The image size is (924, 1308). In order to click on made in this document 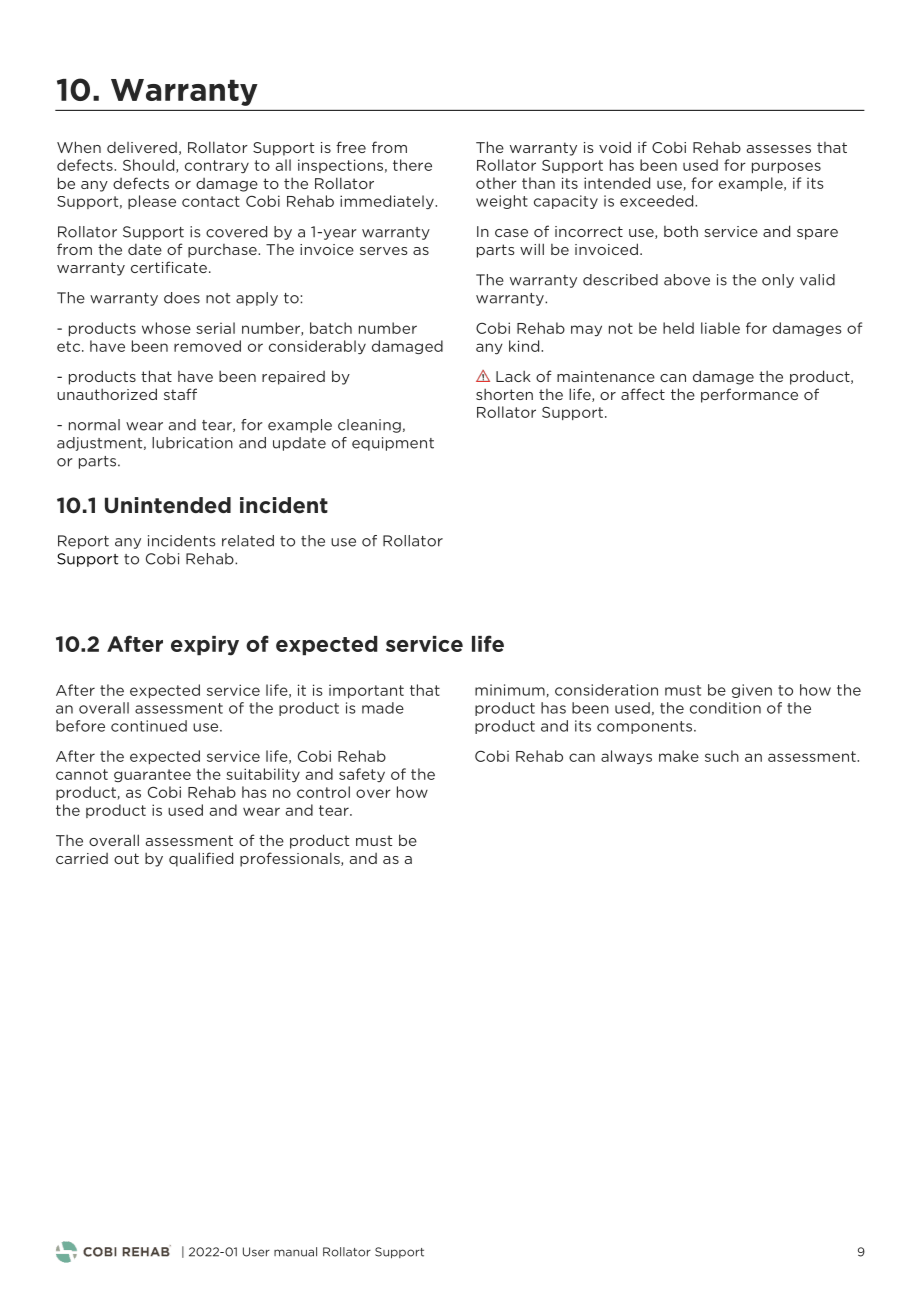, I will do `click(383, 708)`.
